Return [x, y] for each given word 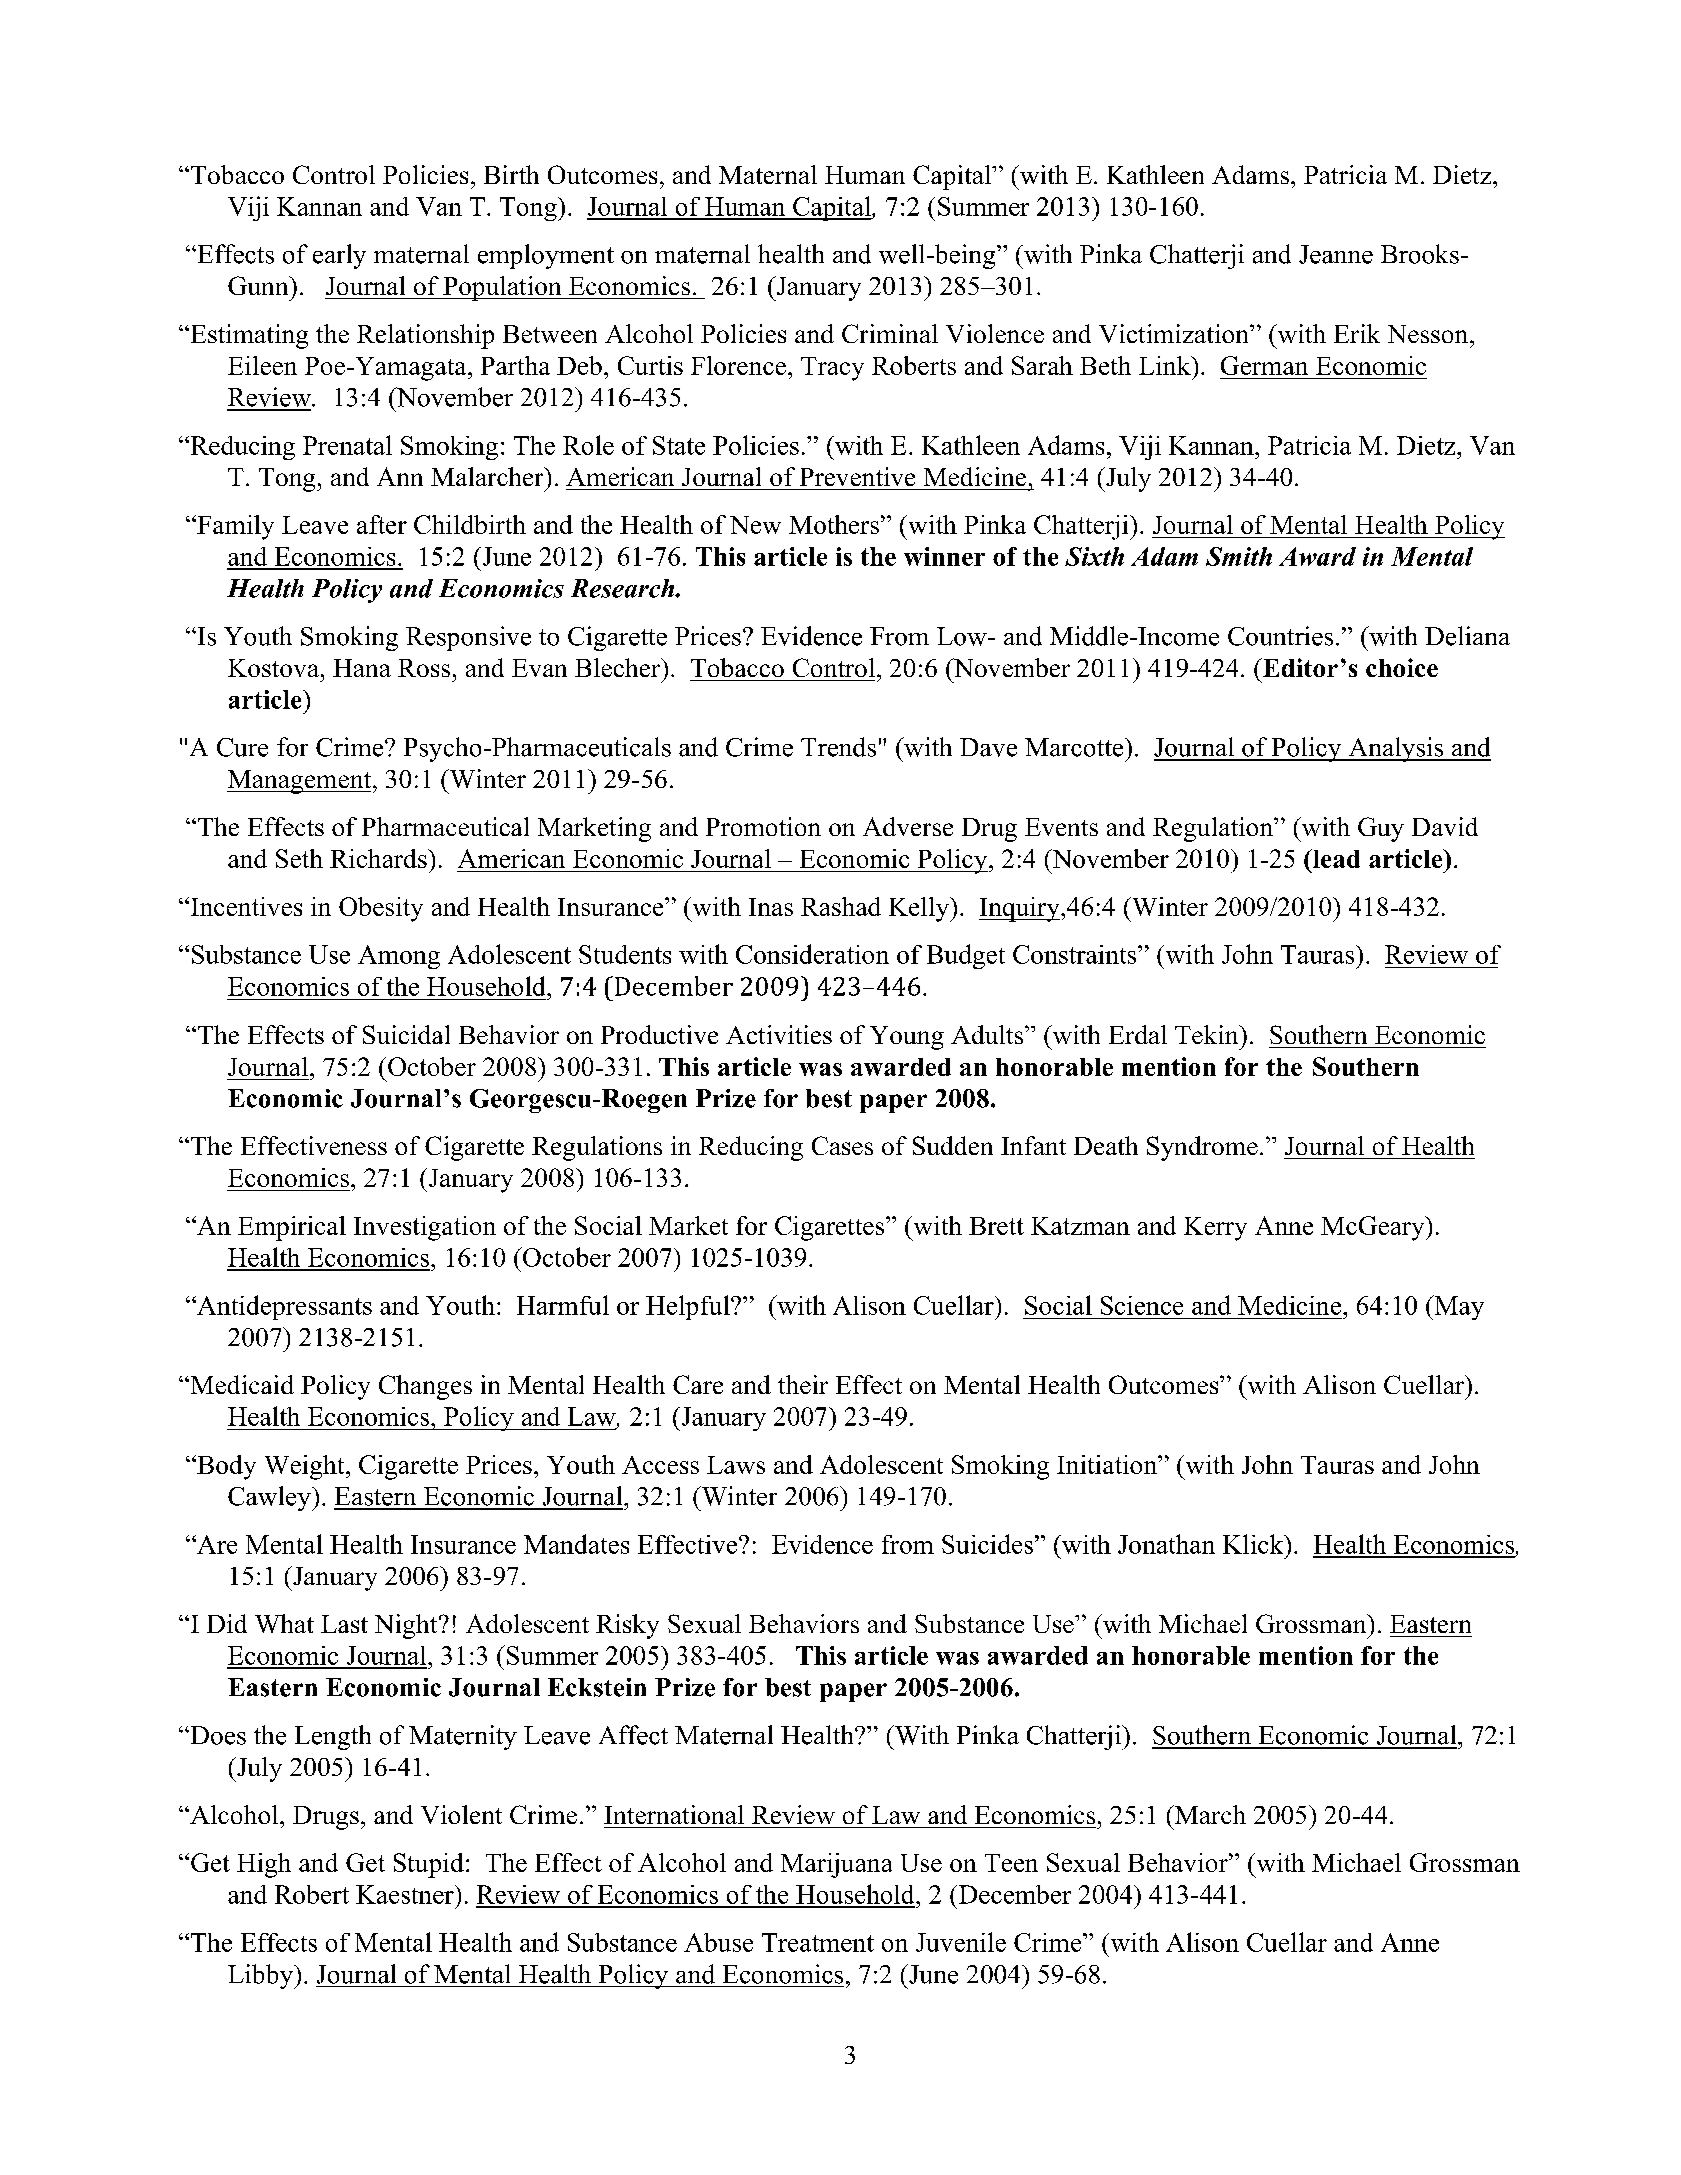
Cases [842, 1145]
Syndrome [1202, 1148]
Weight [306, 1467]
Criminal [890, 333]
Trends [838, 747]
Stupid [429, 1865]
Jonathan [1166, 1544]
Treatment [818, 1942]
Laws [736, 1465]
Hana [362, 668]
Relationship [425, 336]
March [1209, 1814]
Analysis [1396, 749]
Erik [1357, 333]
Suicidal [406, 1034]
